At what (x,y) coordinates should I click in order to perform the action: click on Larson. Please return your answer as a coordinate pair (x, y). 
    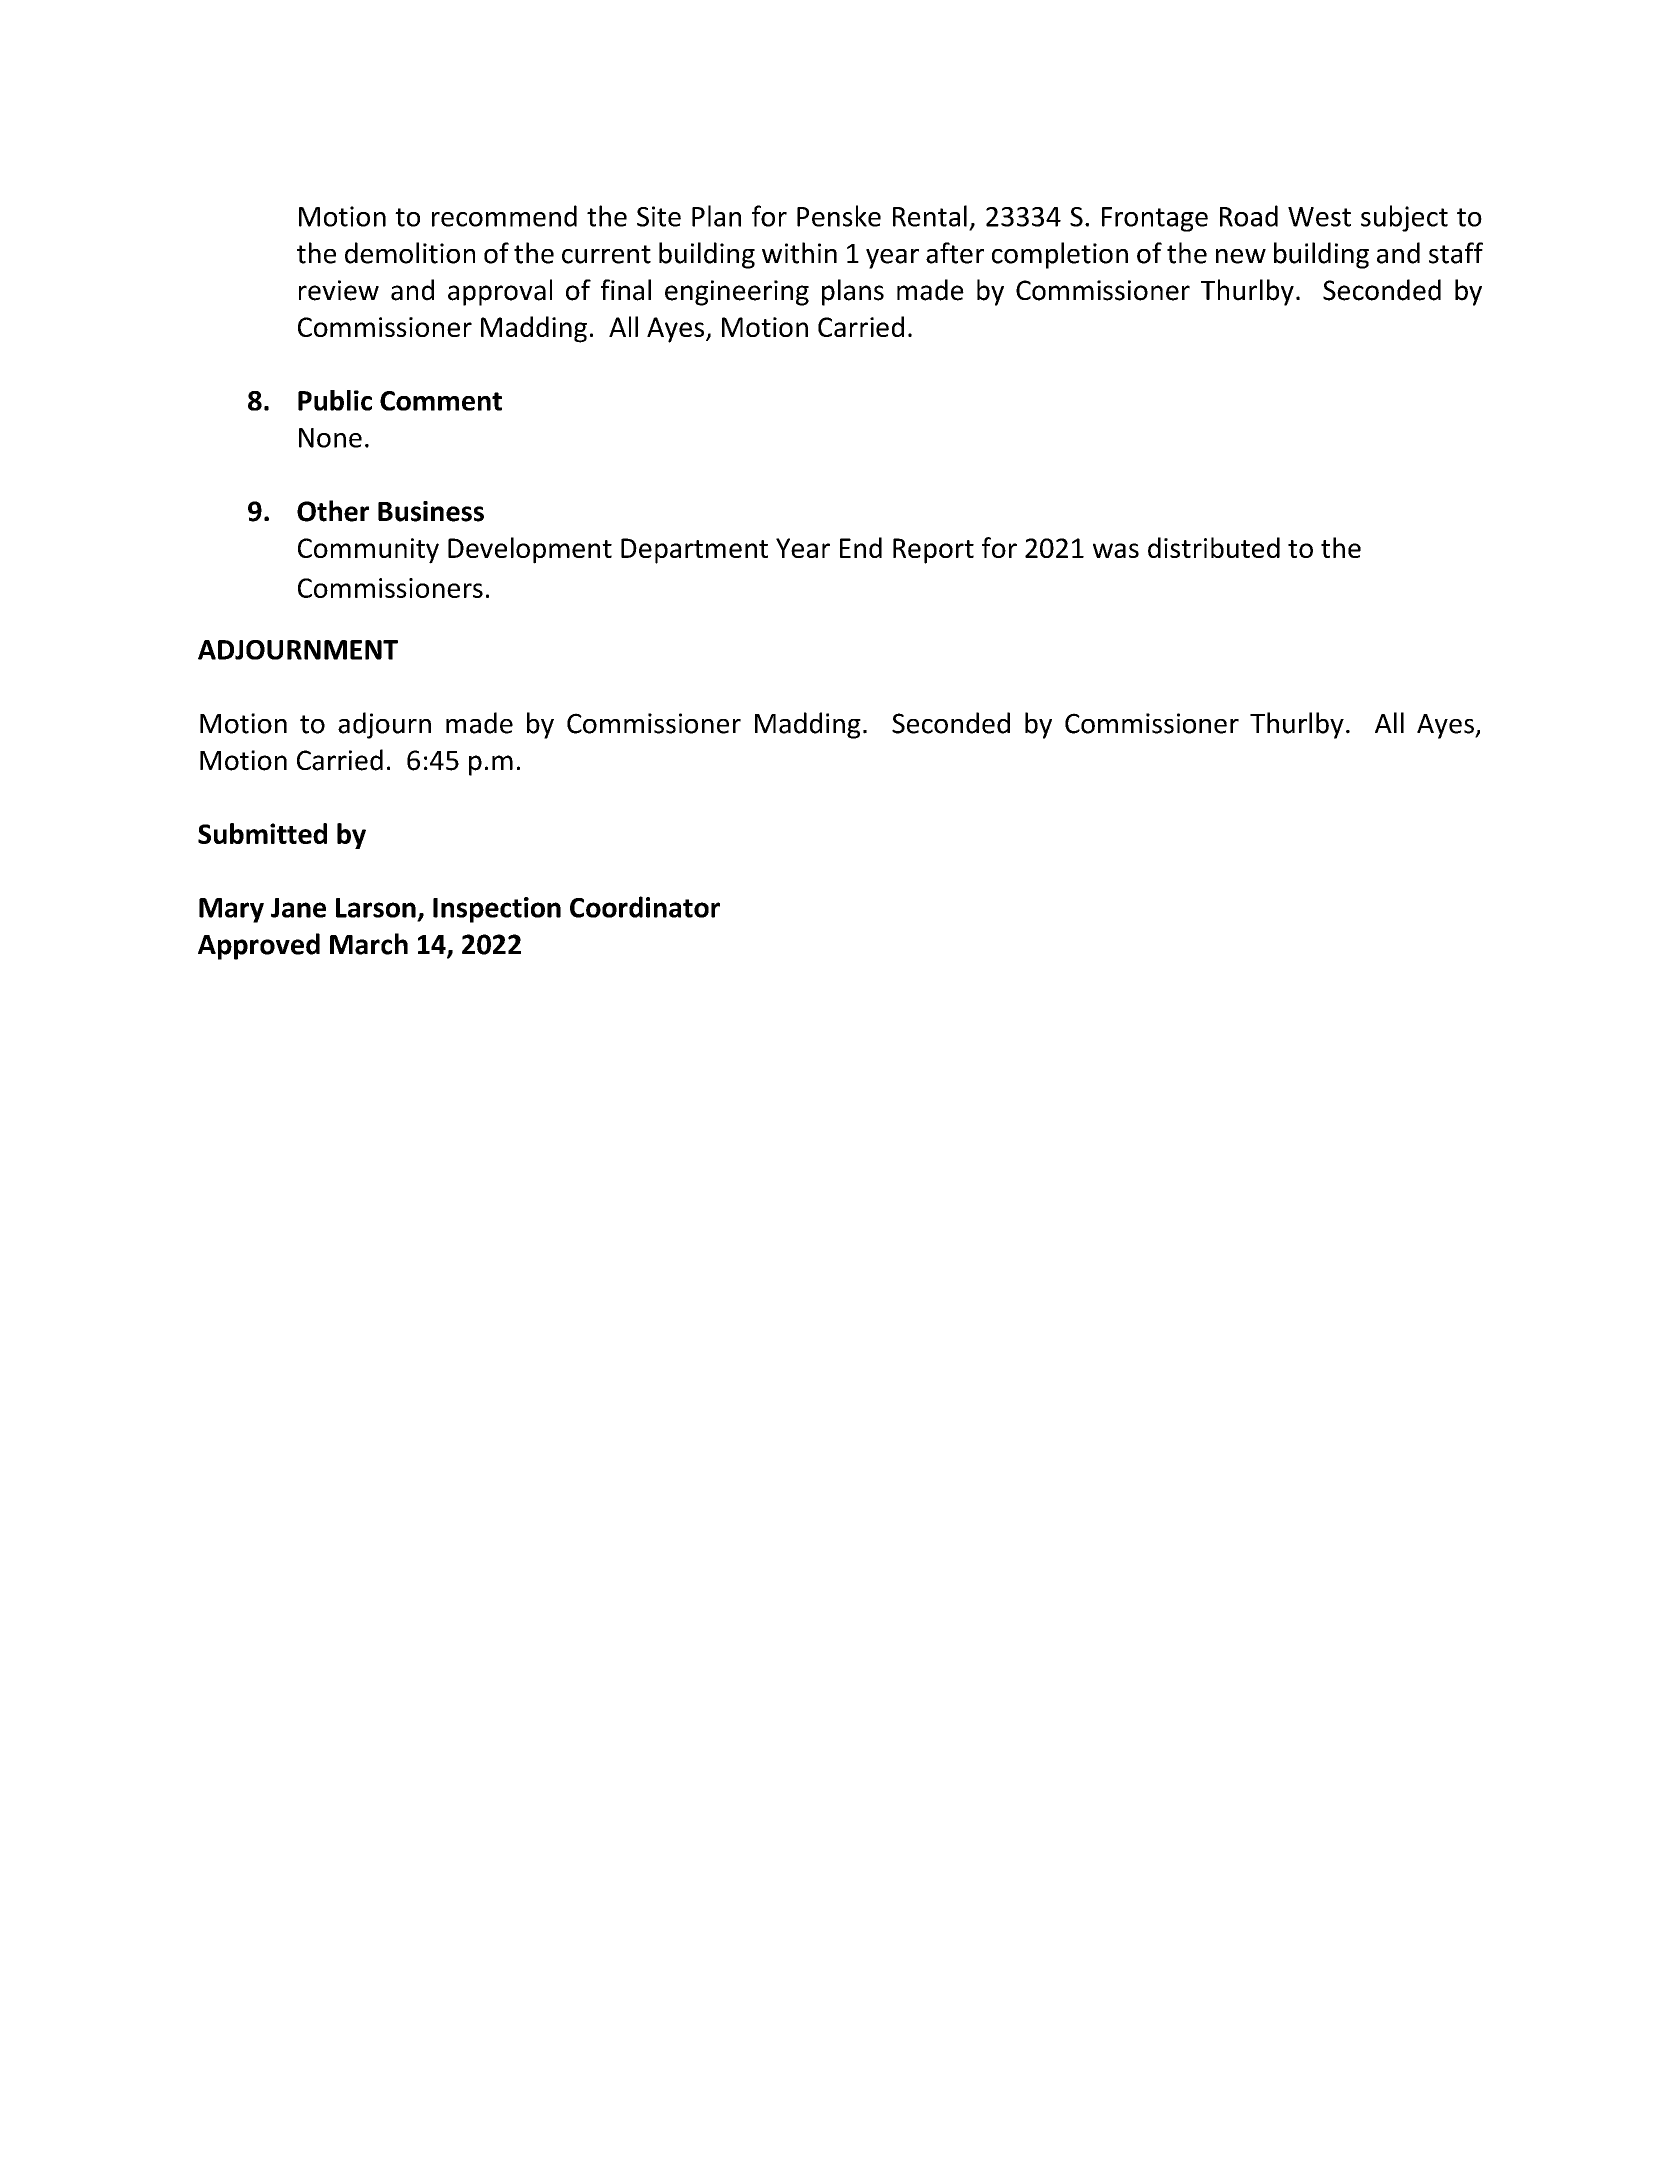
    Looking at the image, I should click on (376, 908).
